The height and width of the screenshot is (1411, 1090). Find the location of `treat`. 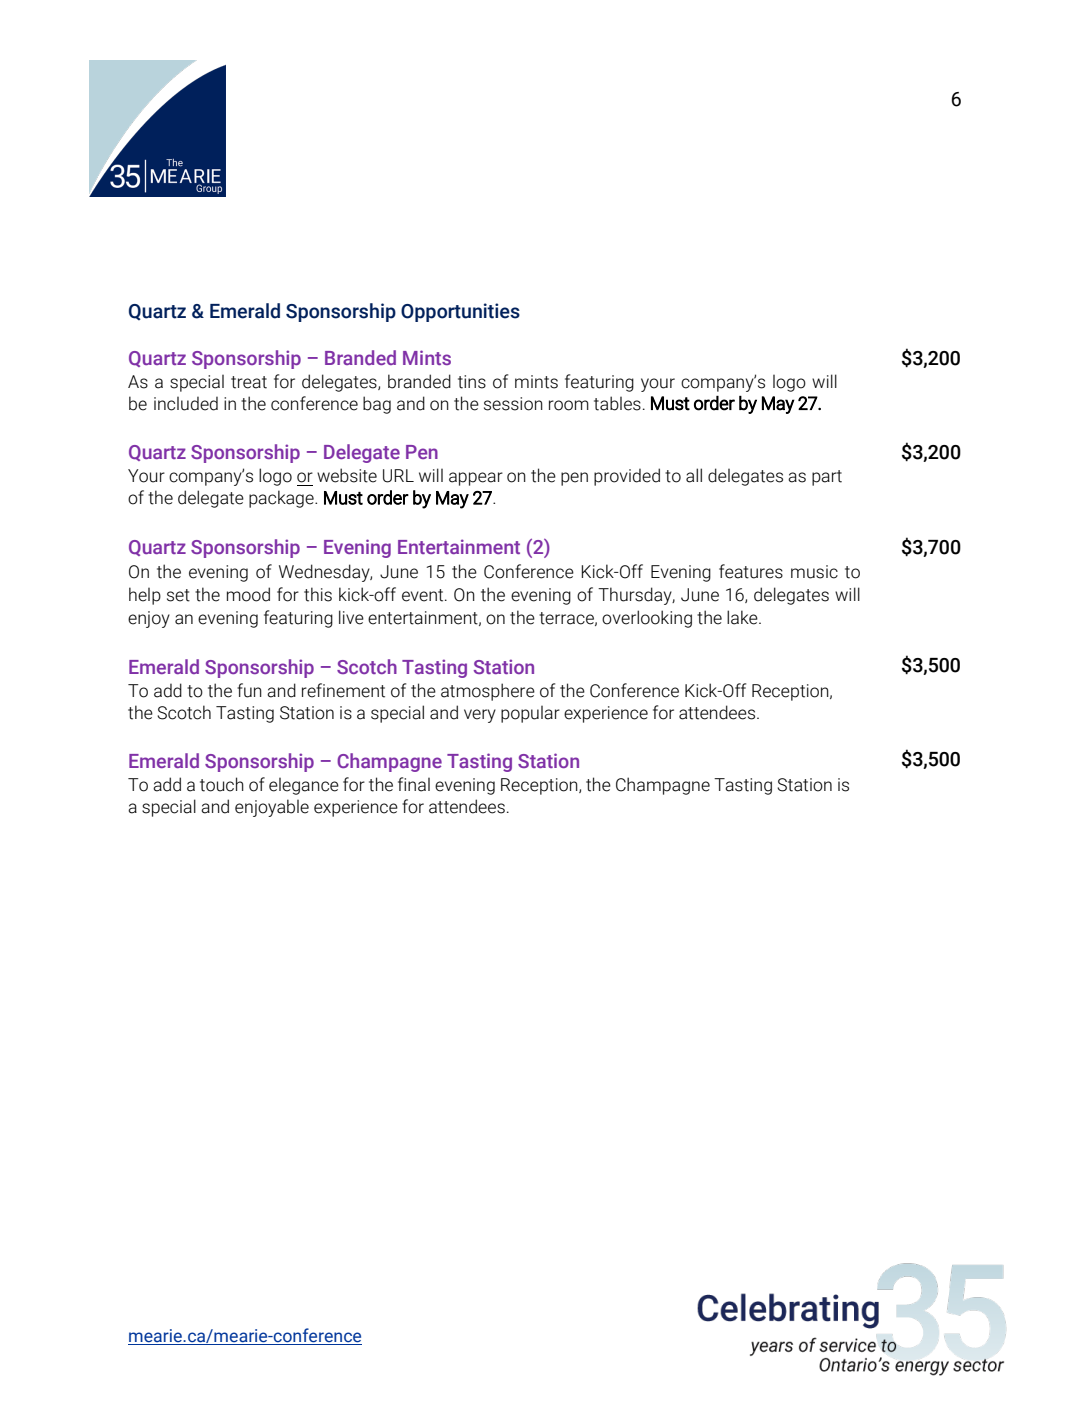

treat is located at coordinates (249, 382).
